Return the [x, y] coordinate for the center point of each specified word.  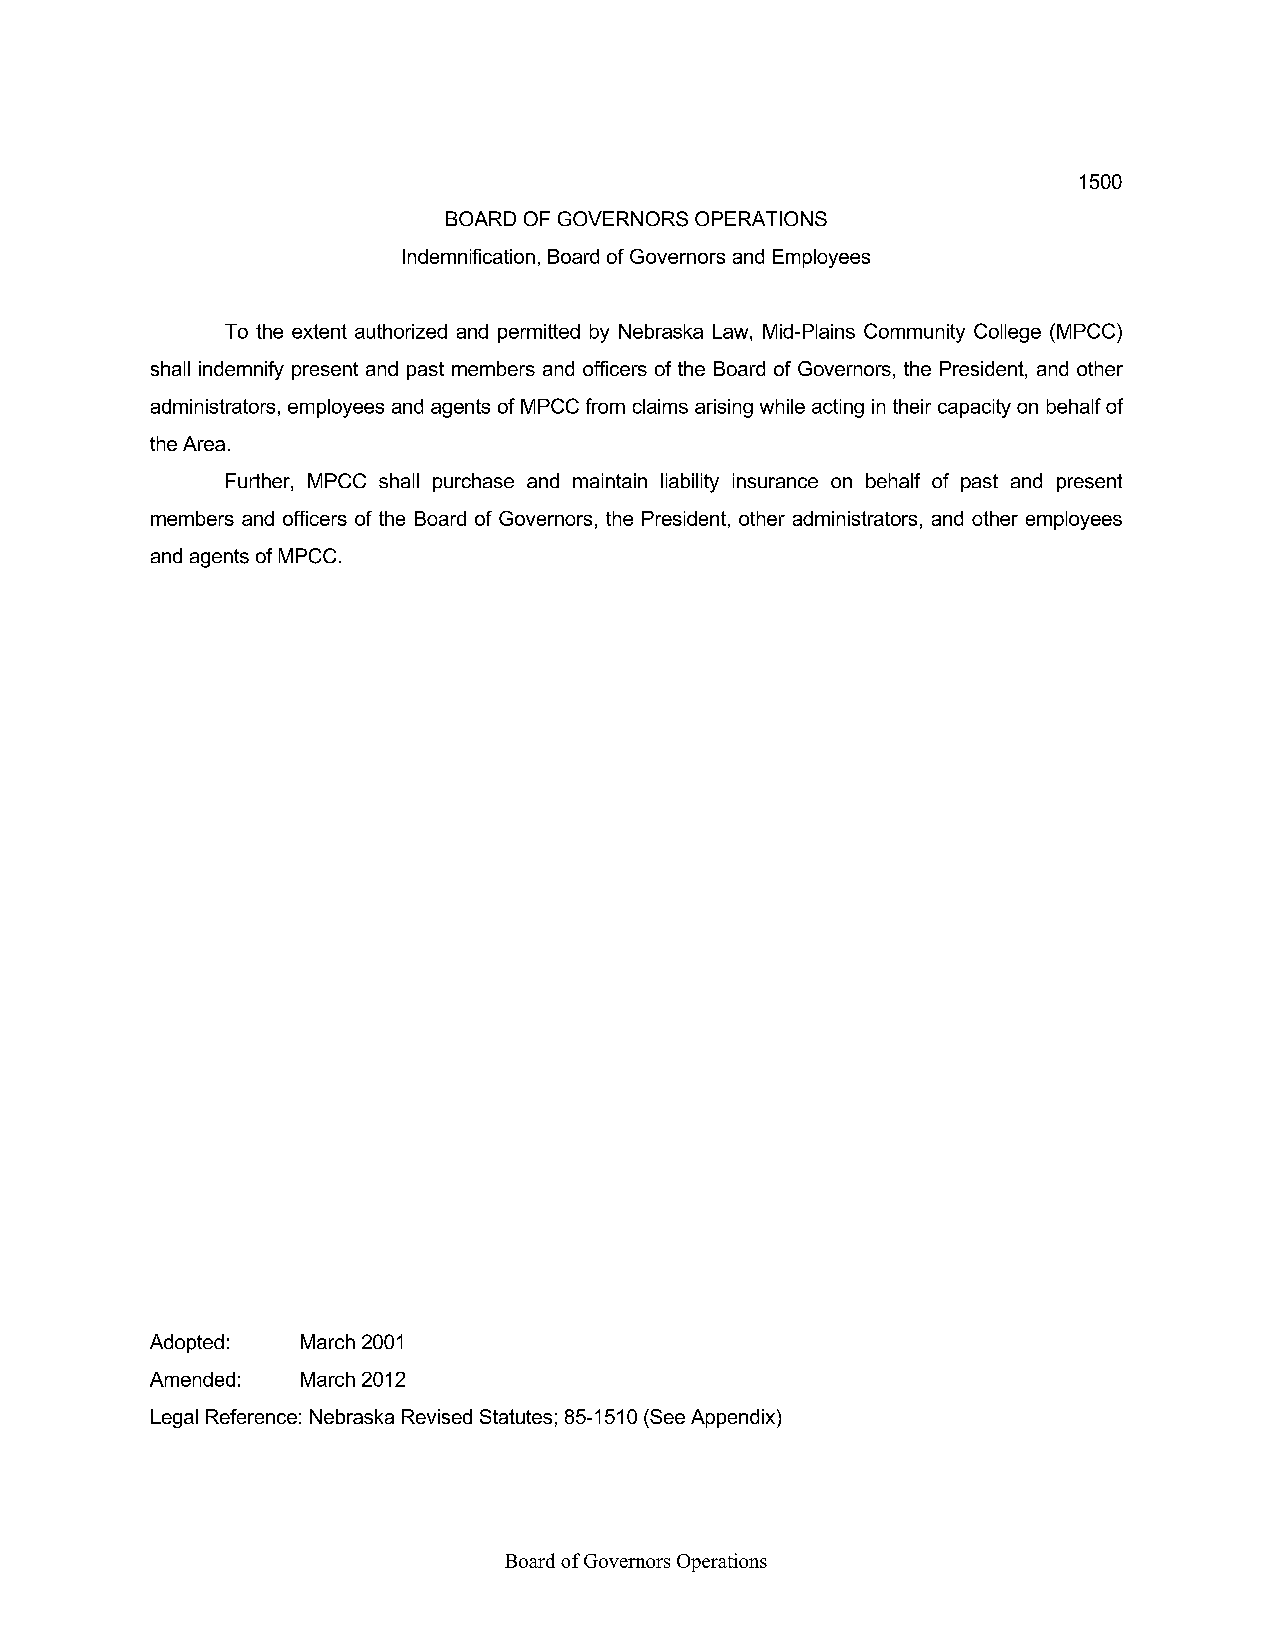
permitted [539, 333]
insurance [775, 480]
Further [259, 482]
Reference [251, 1416]
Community [914, 333]
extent [319, 331]
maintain [610, 480]
